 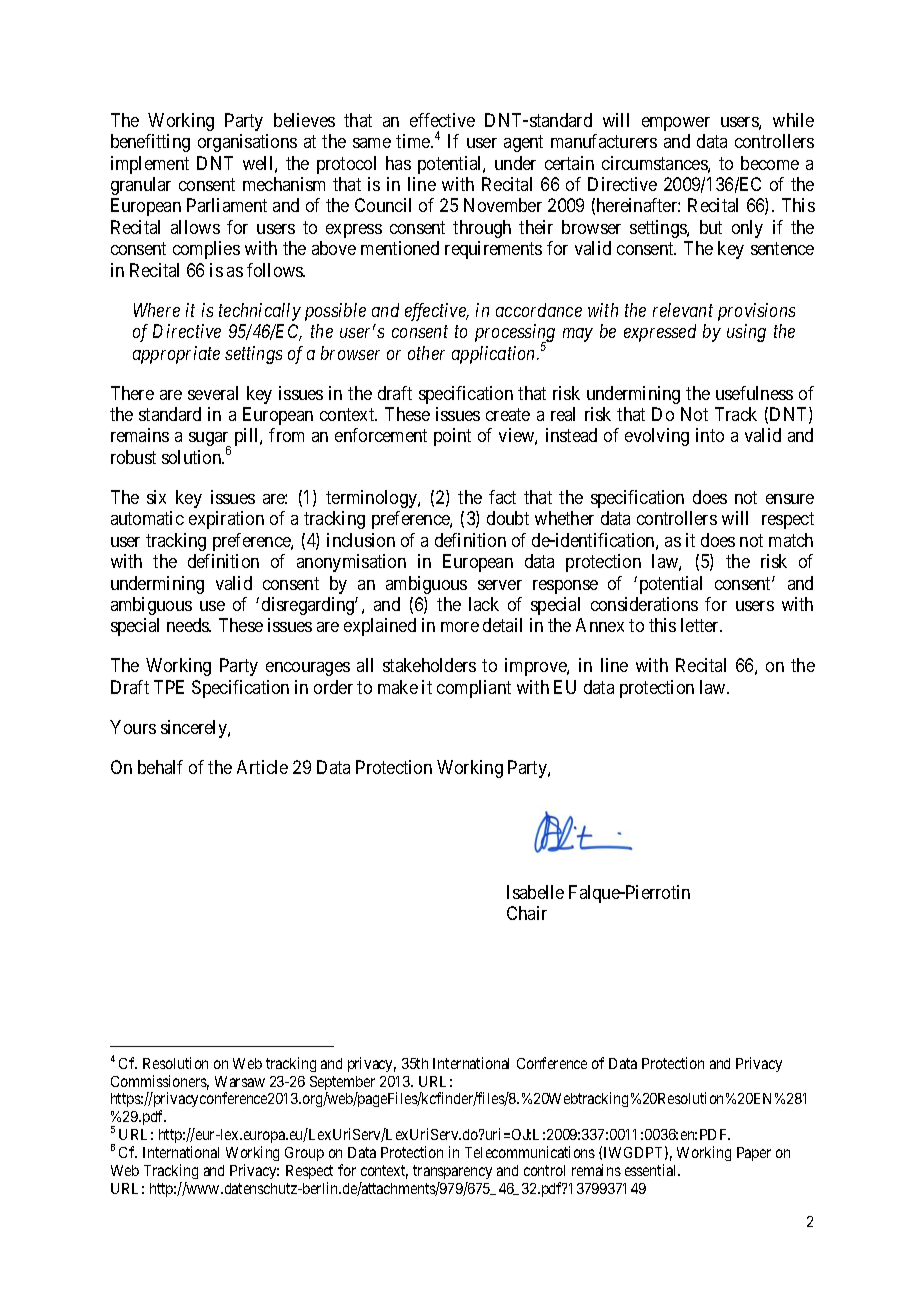 What do you see at coordinates (240, 1081) in the page?
I see `Warsaw` at bounding box center [240, 1081].
